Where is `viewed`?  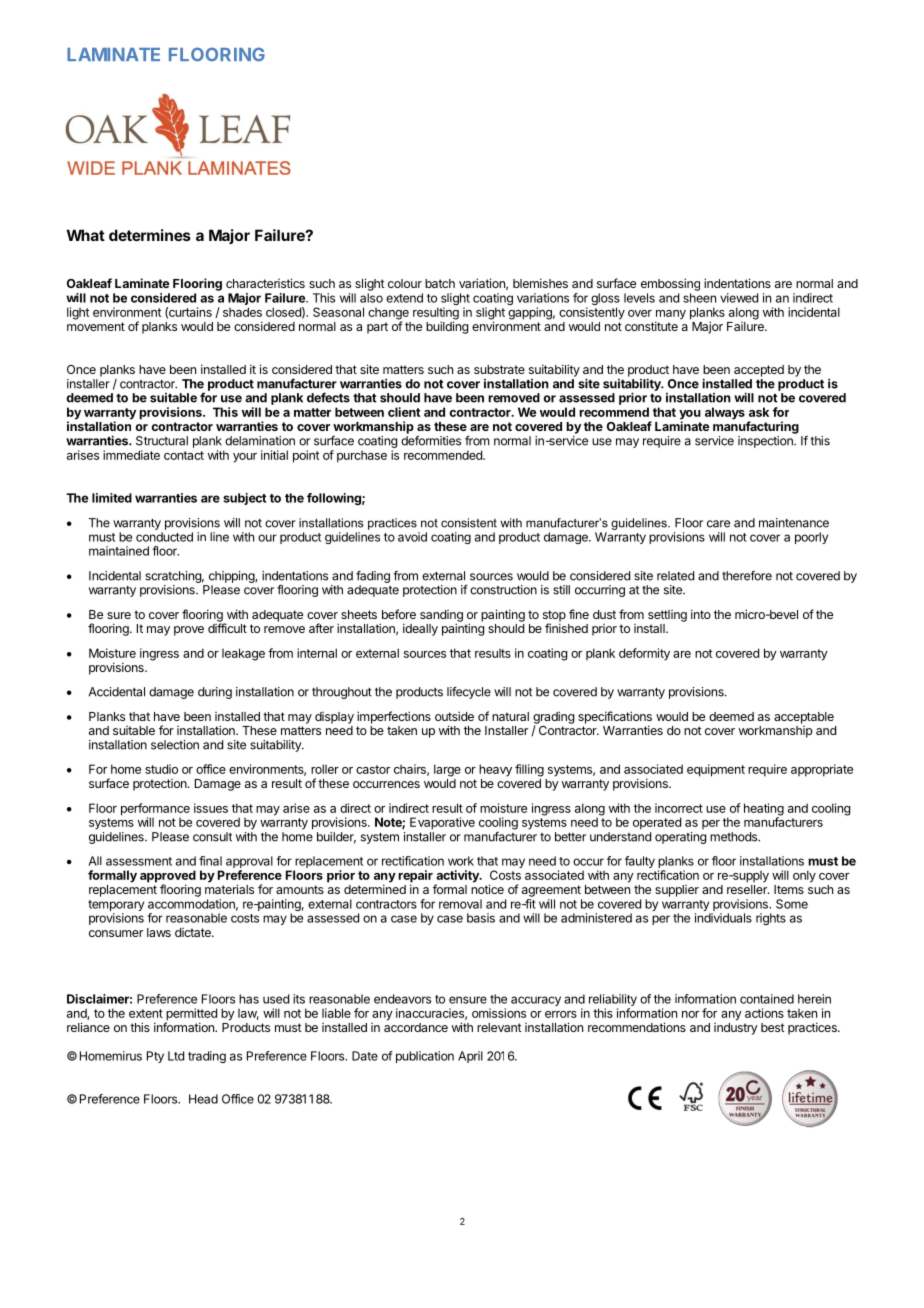
viewed is located at coordinates (739, 298).
